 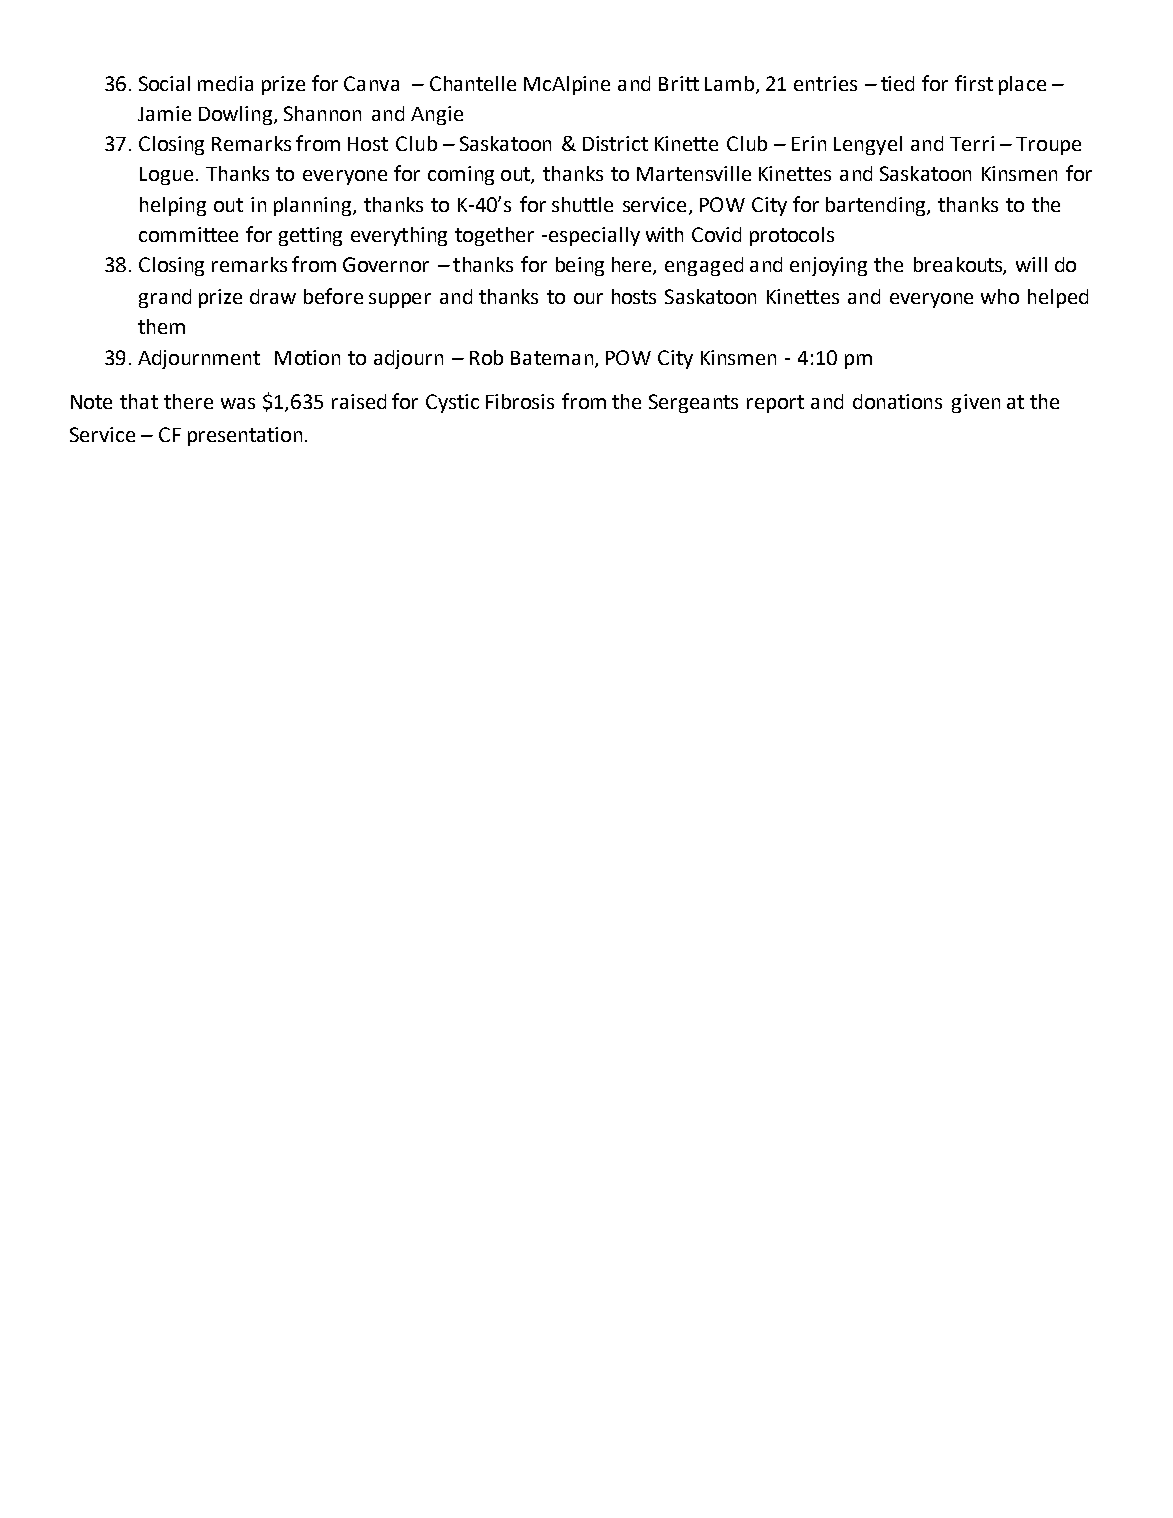 I want to click on being, so click(x=580, y=266).
